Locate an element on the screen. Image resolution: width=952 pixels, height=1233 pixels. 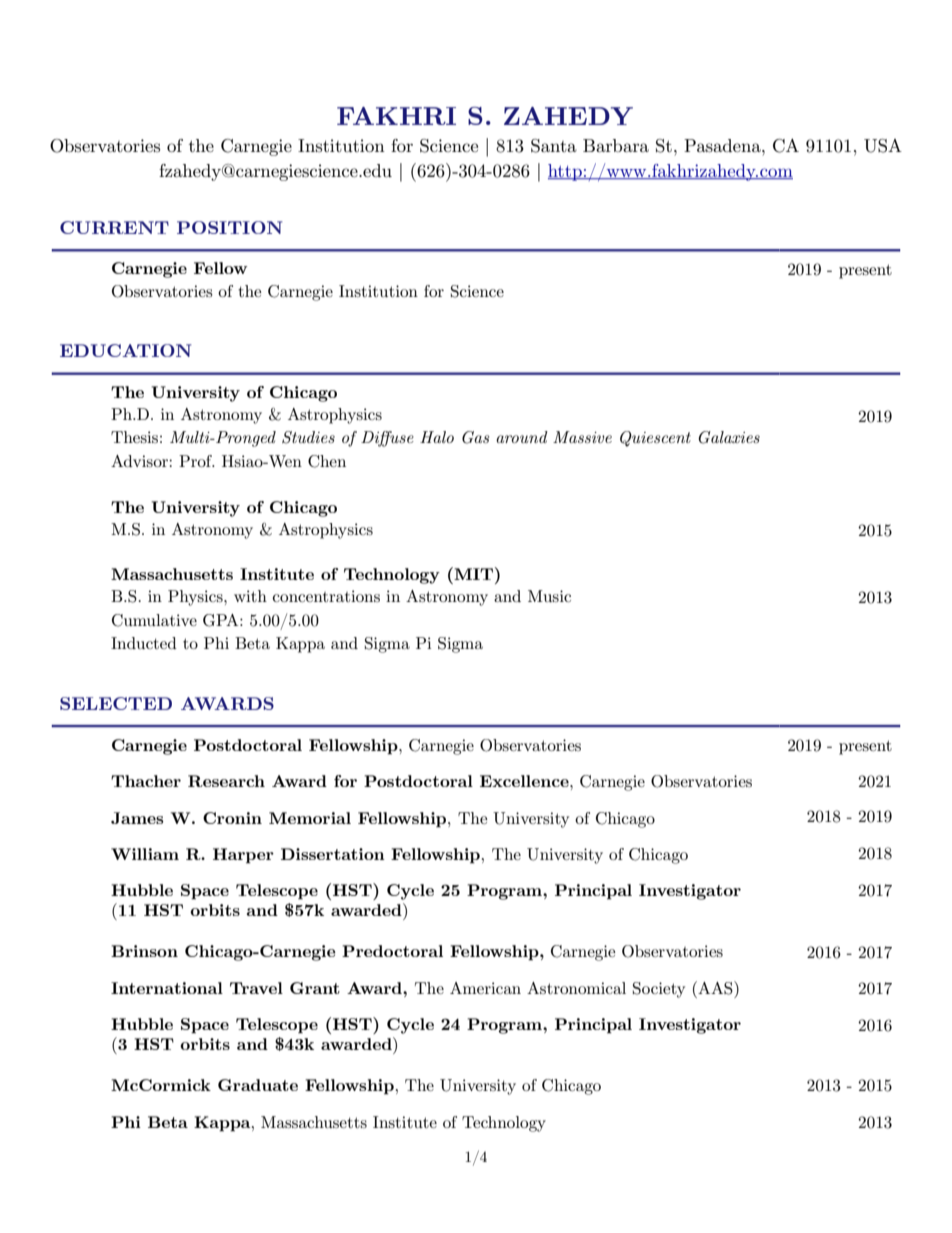
Graduate is located at coordinates (258, 1085).
